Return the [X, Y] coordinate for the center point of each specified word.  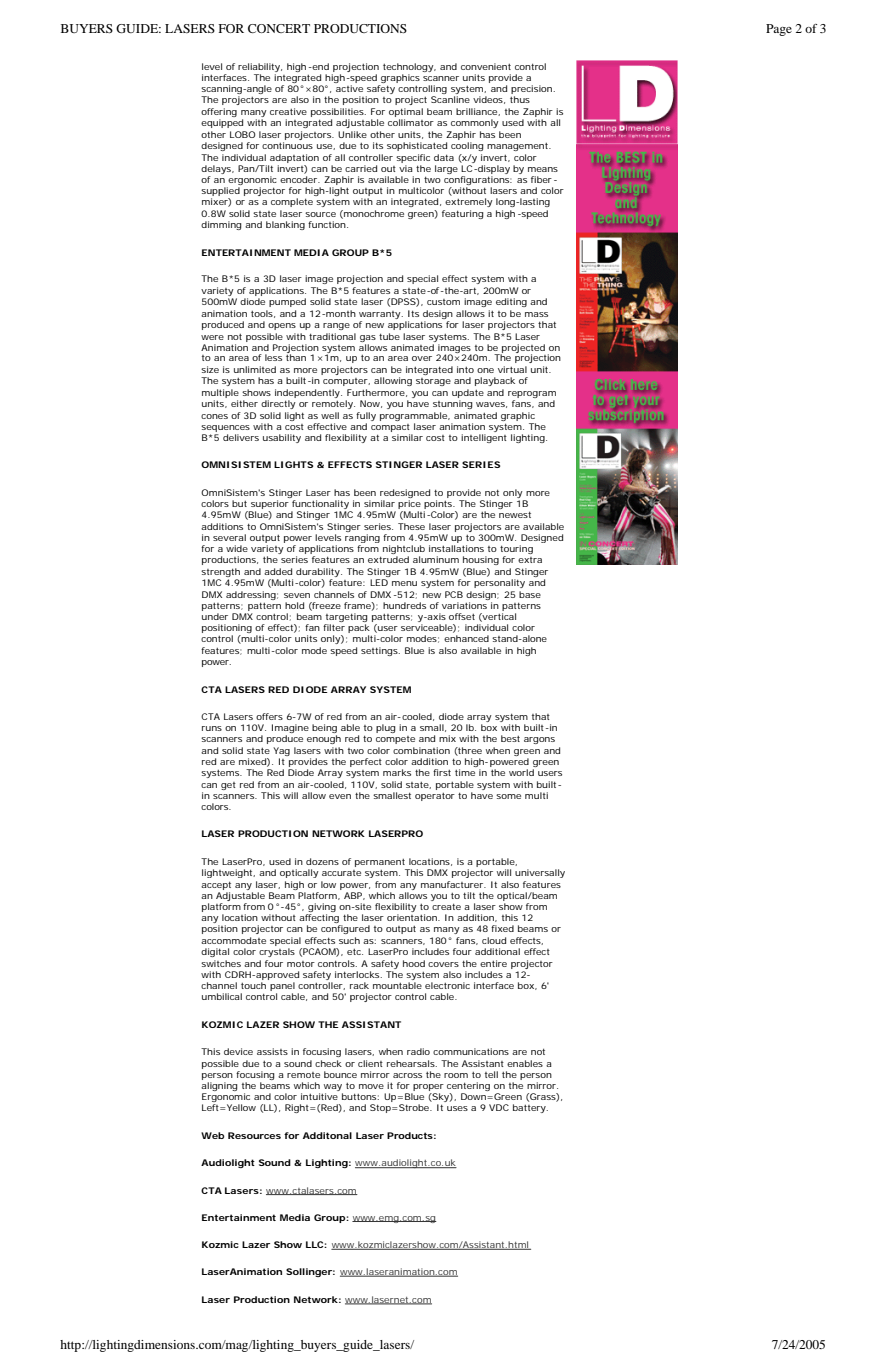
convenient [486, 66]
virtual [512, 369]
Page [779, 30]
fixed [502, 928]
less [273, 357]
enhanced [466, 638]
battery [530, 1108]
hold [294, 605]
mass [536, 314]
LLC [316, 1244]
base [530, 594]
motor [301, 964]
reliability [260, 67]
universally [540, 873]
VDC [499, 1107]
